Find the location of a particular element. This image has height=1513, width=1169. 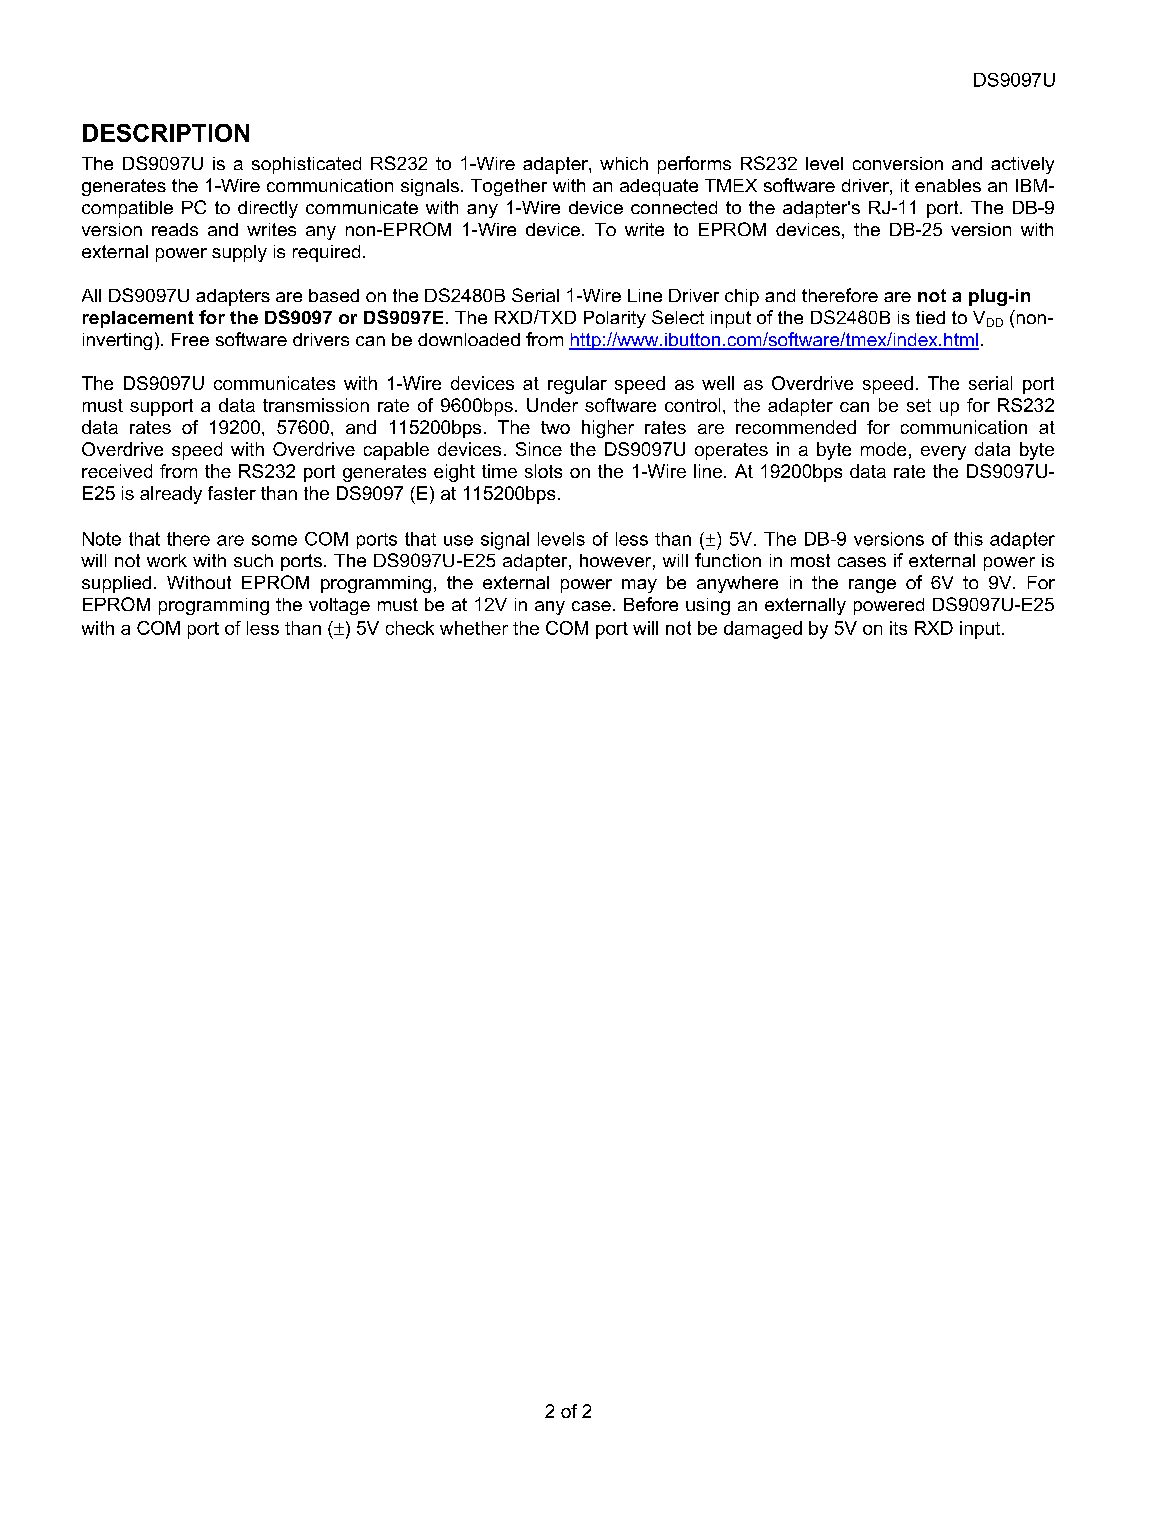

replacement is located at coordinates (138, 319).
